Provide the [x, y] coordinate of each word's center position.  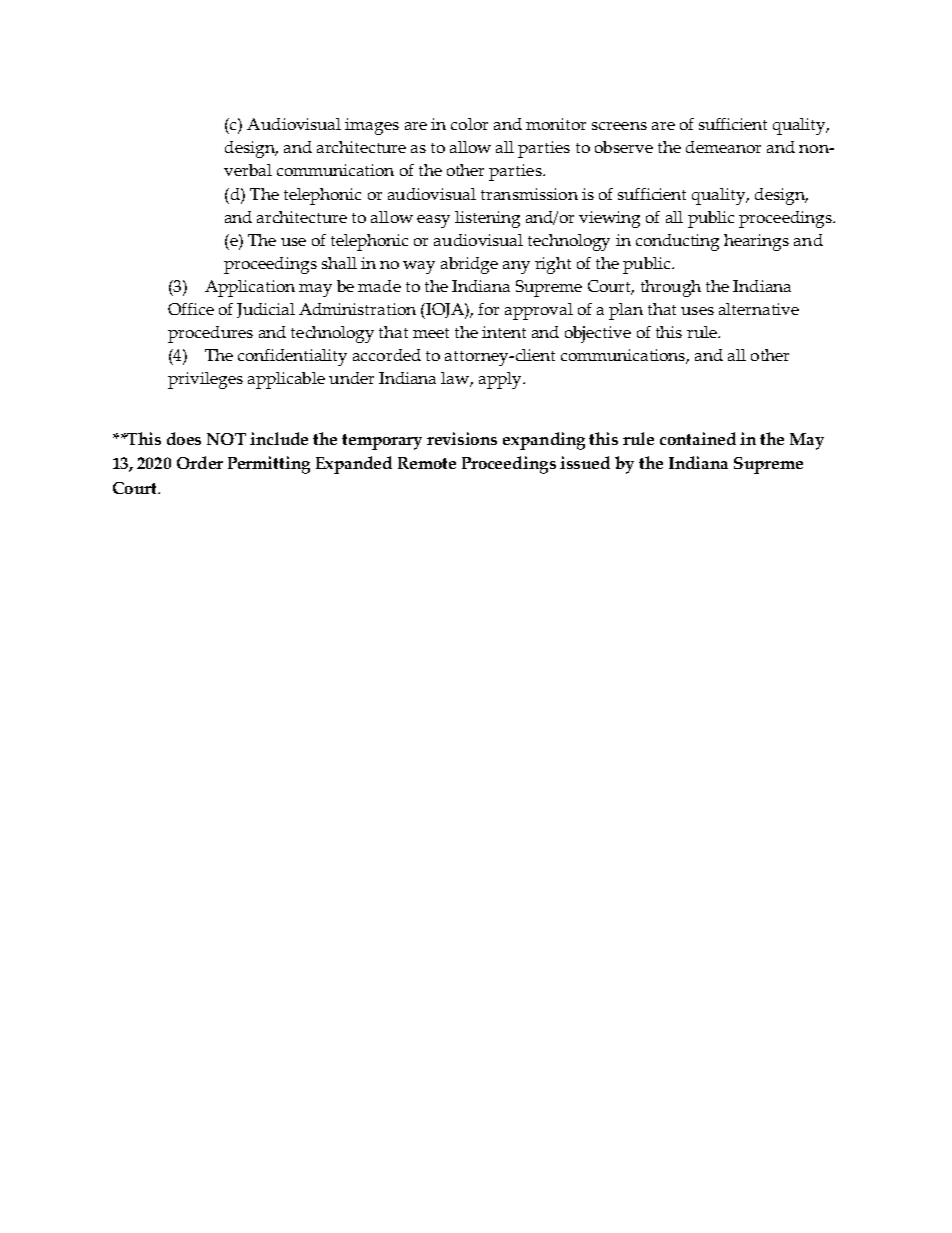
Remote [427, 463]
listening [487, 219]
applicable [286, 380]
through [671, 288]
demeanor [723, 147]
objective [598, 334]
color [469, 124]
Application [250, 288]
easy [433, 221]
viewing [609, 219]
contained [698, 438]
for [488, 309]
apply [501, 380]
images [372, 126]
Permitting [269, 465]
